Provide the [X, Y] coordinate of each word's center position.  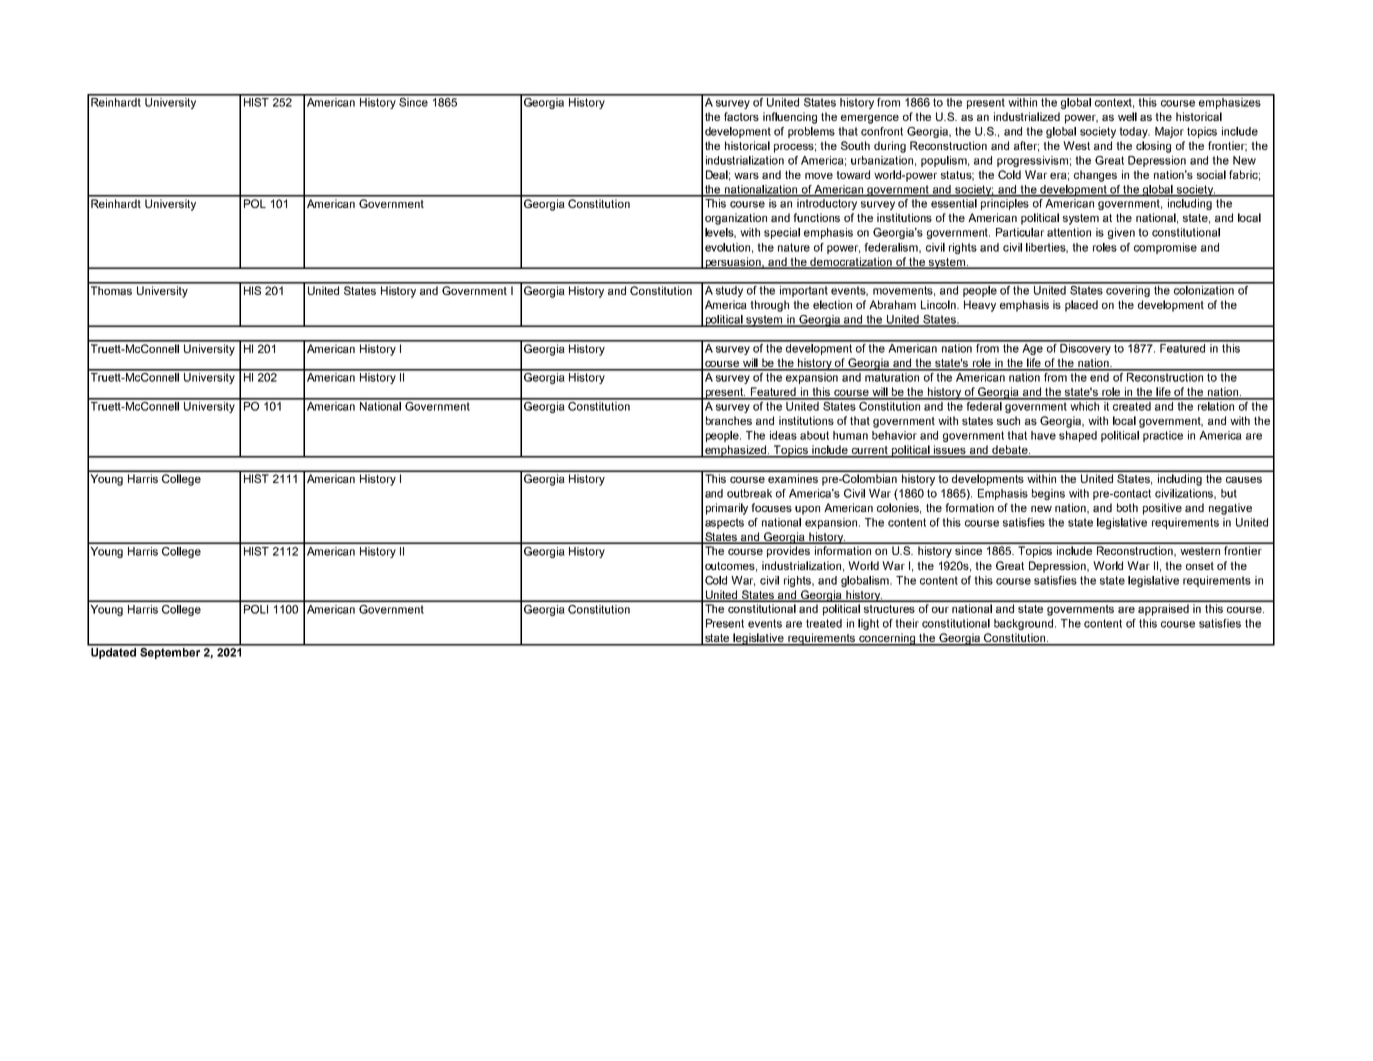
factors [741, 116]
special [782, 233]
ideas [783, 435]
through [769, 306]
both [1127, 507]
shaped [1078, 436]
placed [1081, 306]
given [1121, 233]
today [1134, 132]
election [832, 304]
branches [729, 420]
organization [736, 219]
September [170, 652]
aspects [724, 523]
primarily [727, 509]
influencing [790, 118]
